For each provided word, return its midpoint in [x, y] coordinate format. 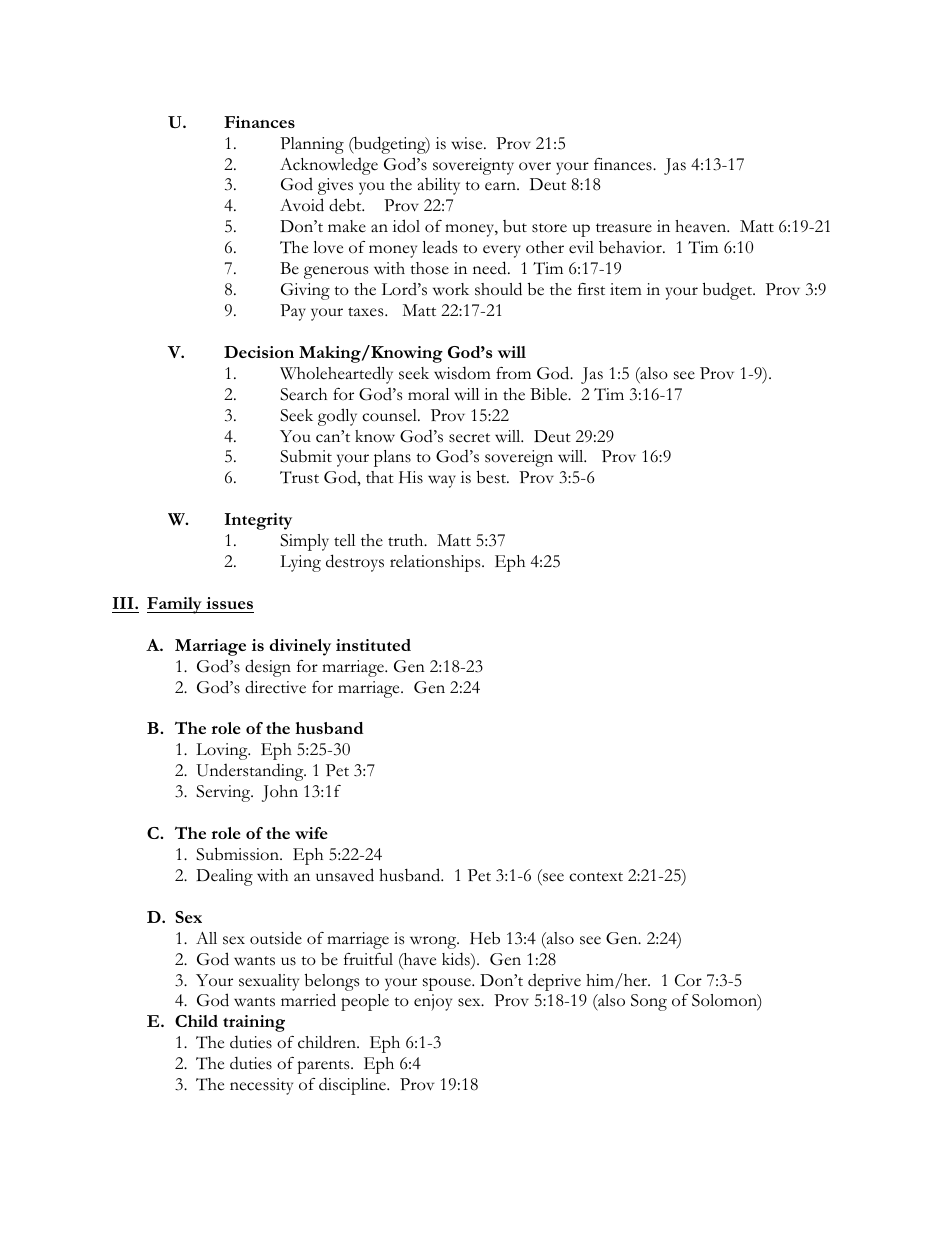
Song [649, 1002]
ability [439, 186]
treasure [624, 228]
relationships [436, 563]
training [254, 1023]
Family [175, 605]
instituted [373, 645]
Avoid [302, 205]
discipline [353, 1086]
